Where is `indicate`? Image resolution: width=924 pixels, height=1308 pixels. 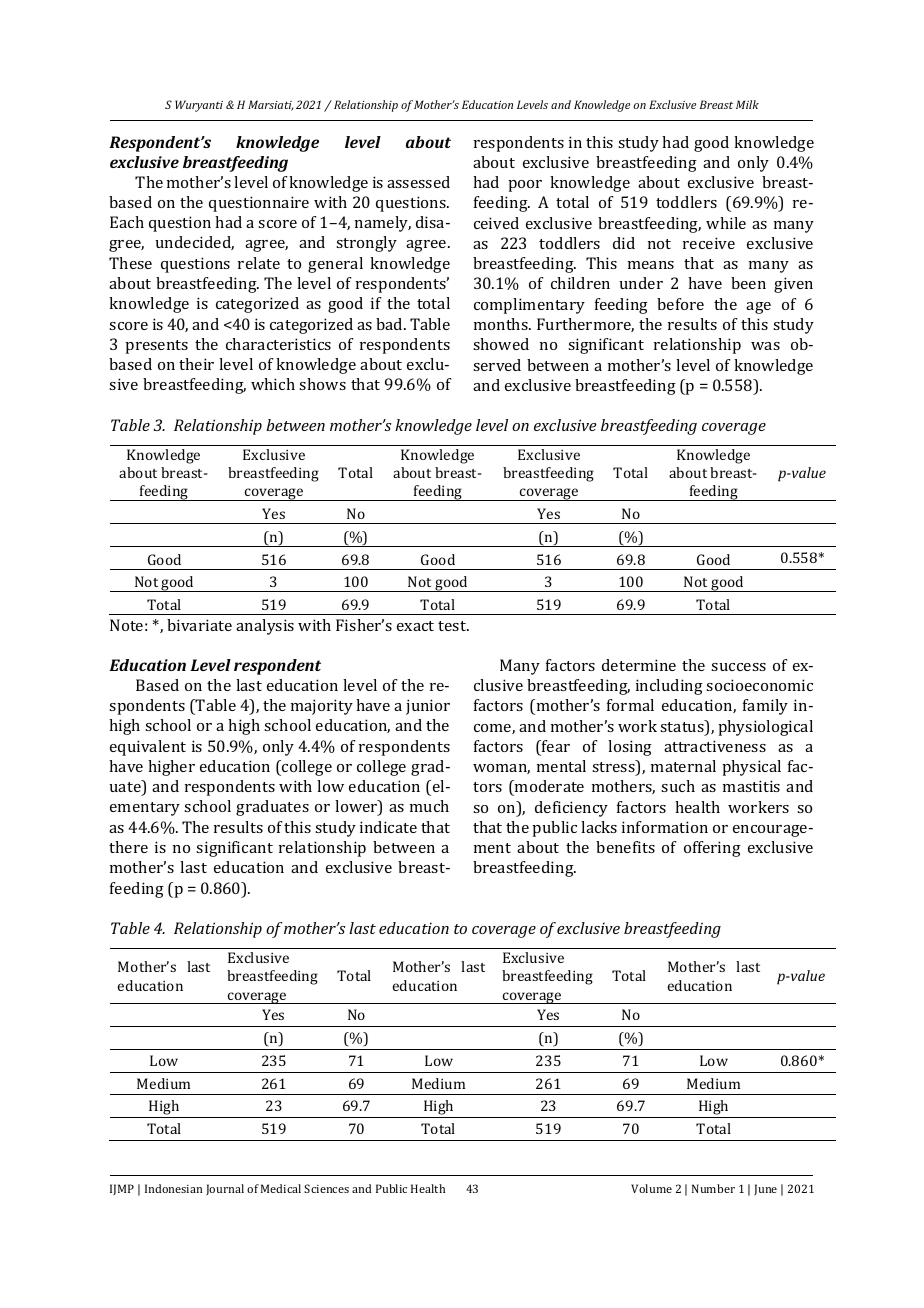
indicate is located at coordinates (388, 827).
